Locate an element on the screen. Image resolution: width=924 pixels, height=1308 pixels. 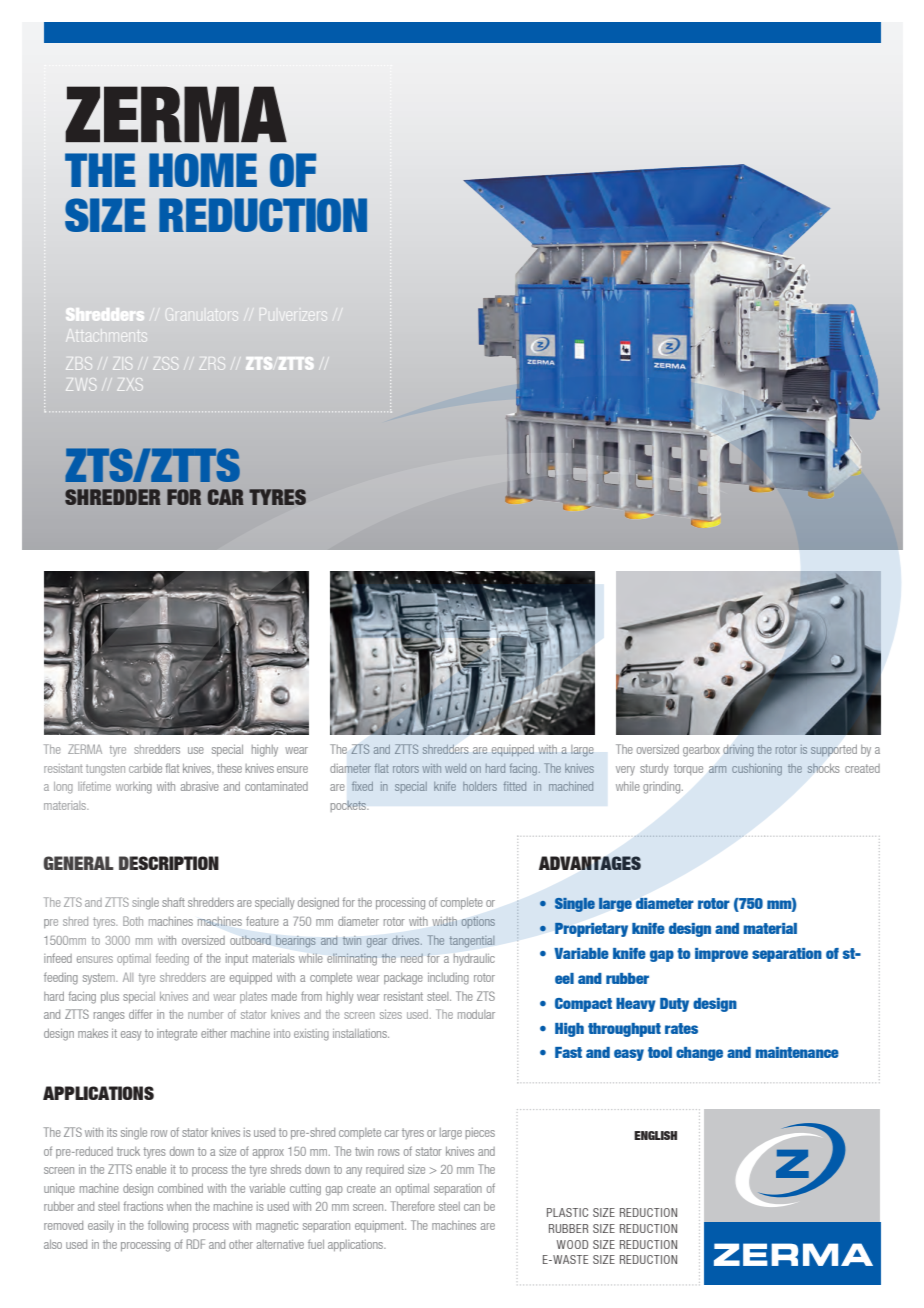
driving is located at coordinates (739, 751).
